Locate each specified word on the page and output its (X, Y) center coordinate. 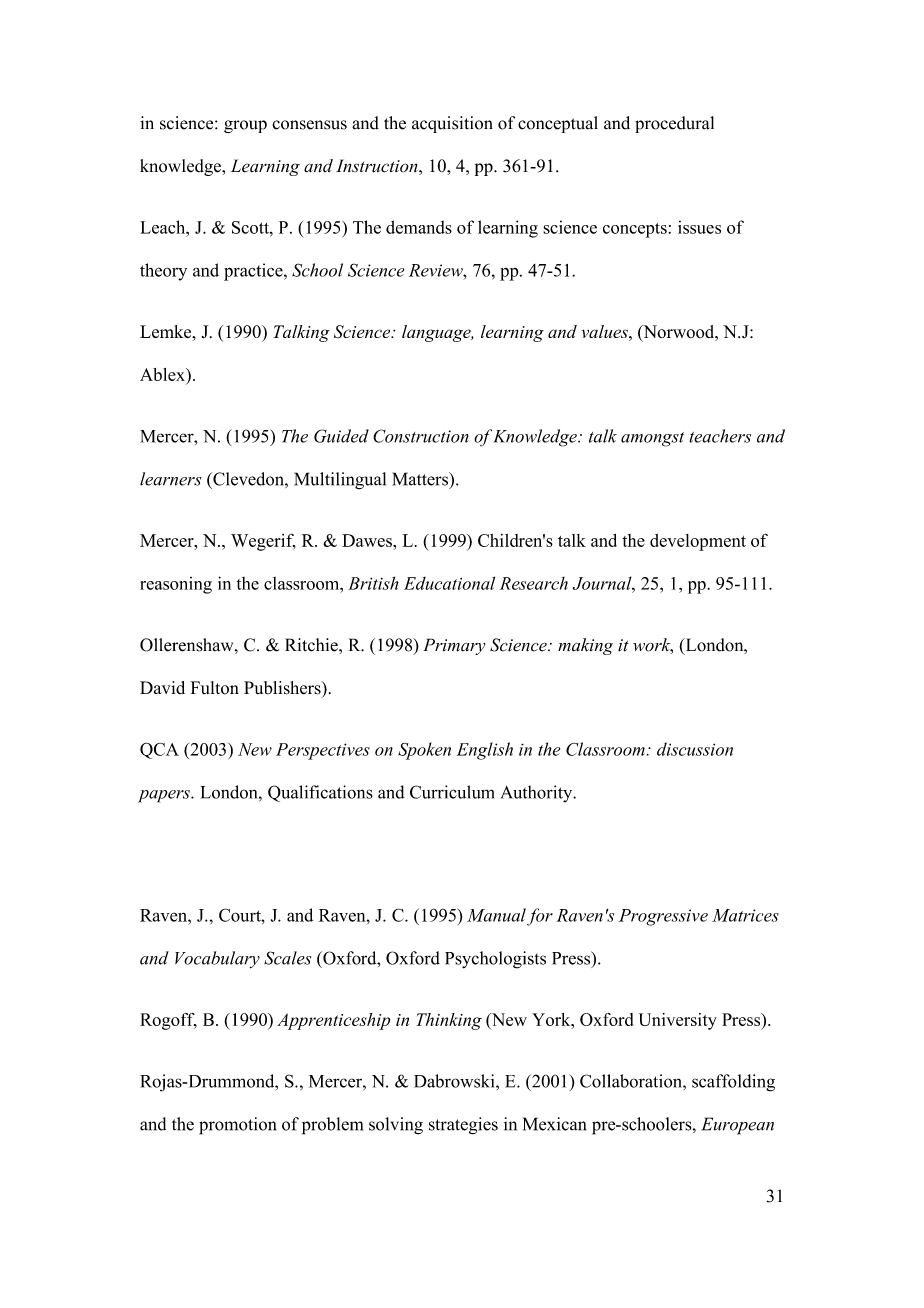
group (245, 126)
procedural (674, 124)
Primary (454, 646)
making (585, 646)
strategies (463, 1126)
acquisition (452, 124)
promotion (237, 1126)
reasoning (176, 585)
